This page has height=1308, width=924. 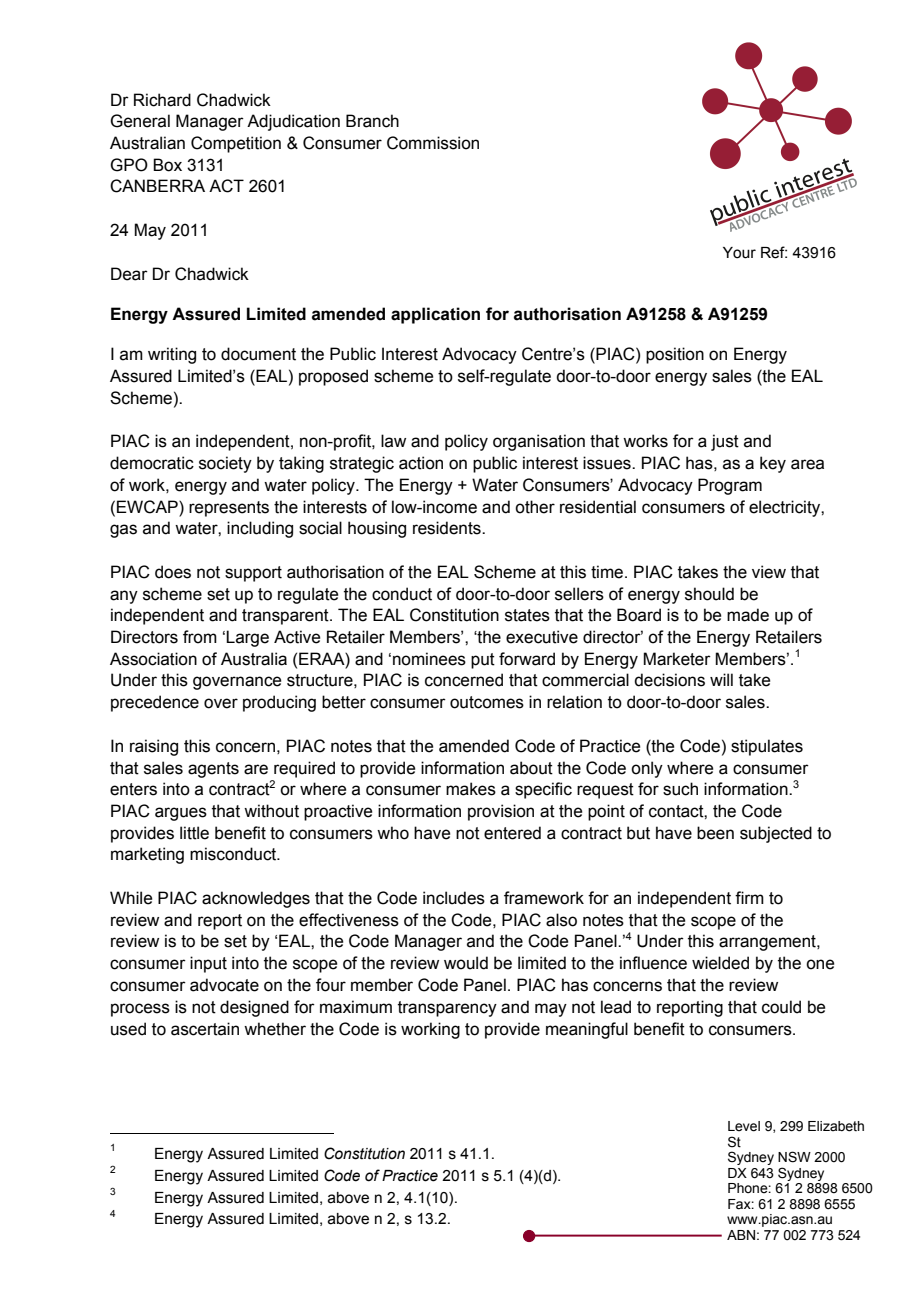 I want to click on Commission, so click(x=433, y=143).
